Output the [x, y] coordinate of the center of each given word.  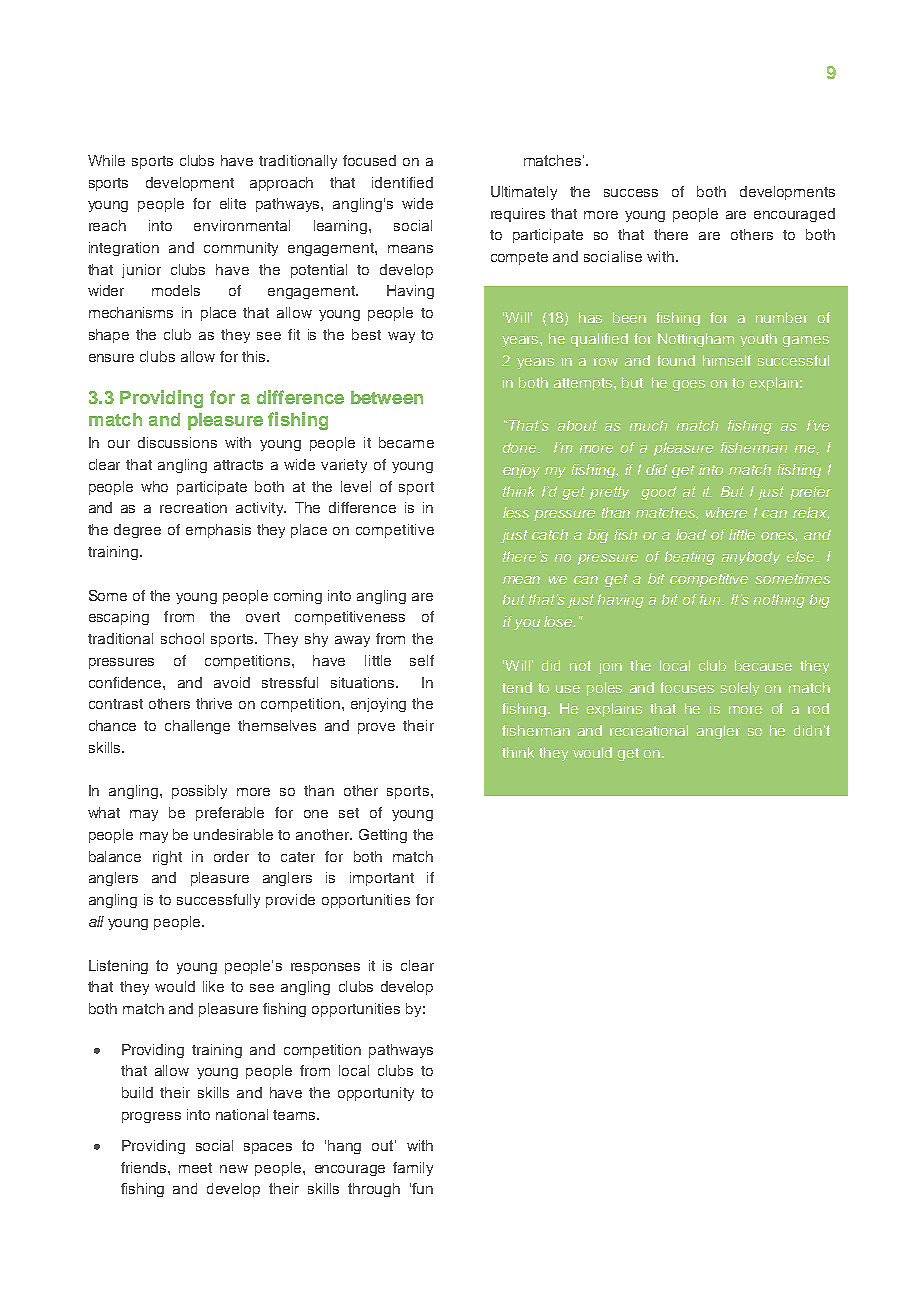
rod [818, 708]
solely [740, 689]
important [382, 879]
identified [402, 182]
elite [233, 203]
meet [195, 1168]
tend [517, 687]
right [167, 858]
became [406, 442]
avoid [232, 682]
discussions [177, 442]
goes [689, 385]
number [782, 317]
